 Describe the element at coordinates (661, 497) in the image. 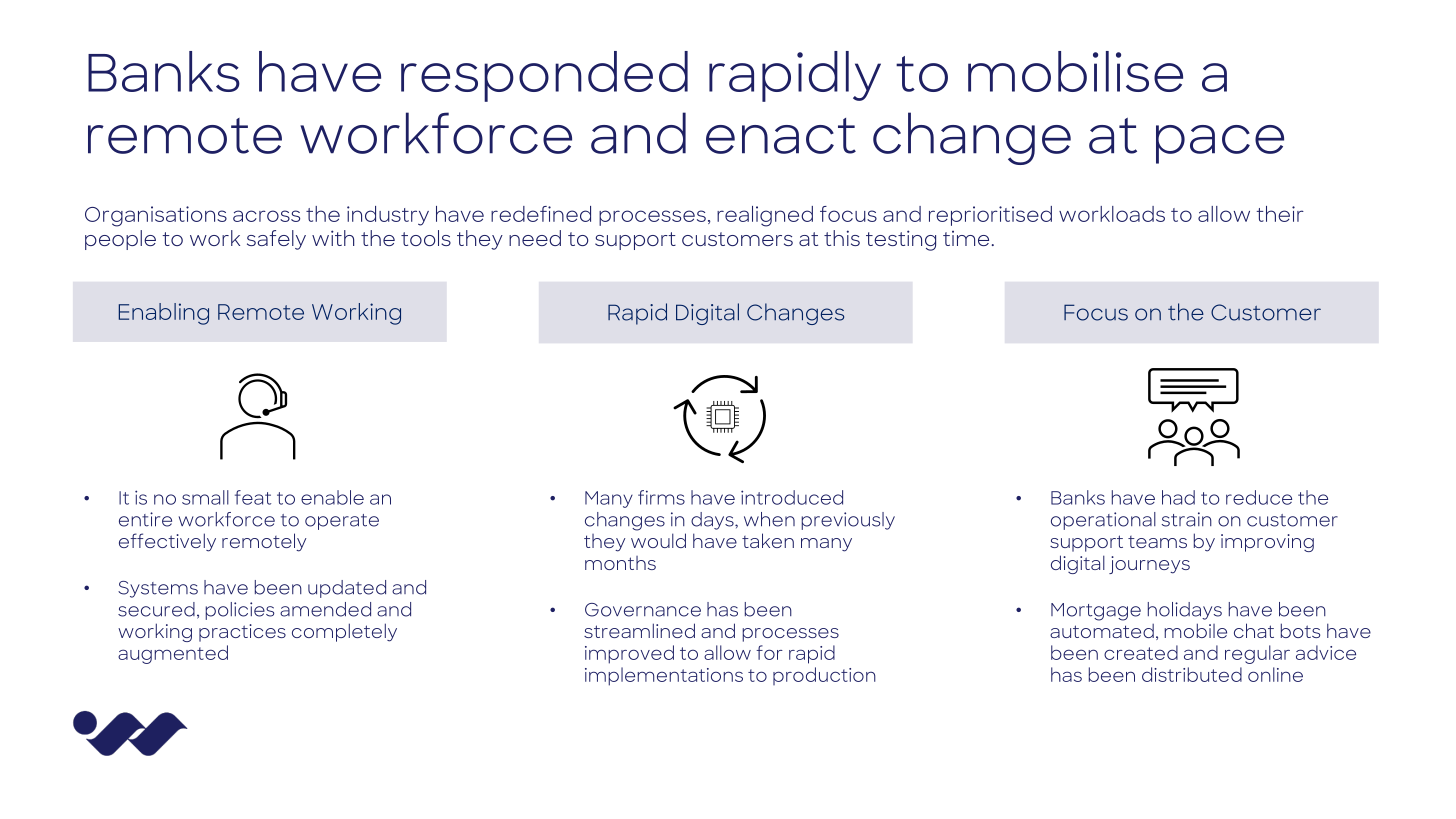

I see `firms` at that location.
